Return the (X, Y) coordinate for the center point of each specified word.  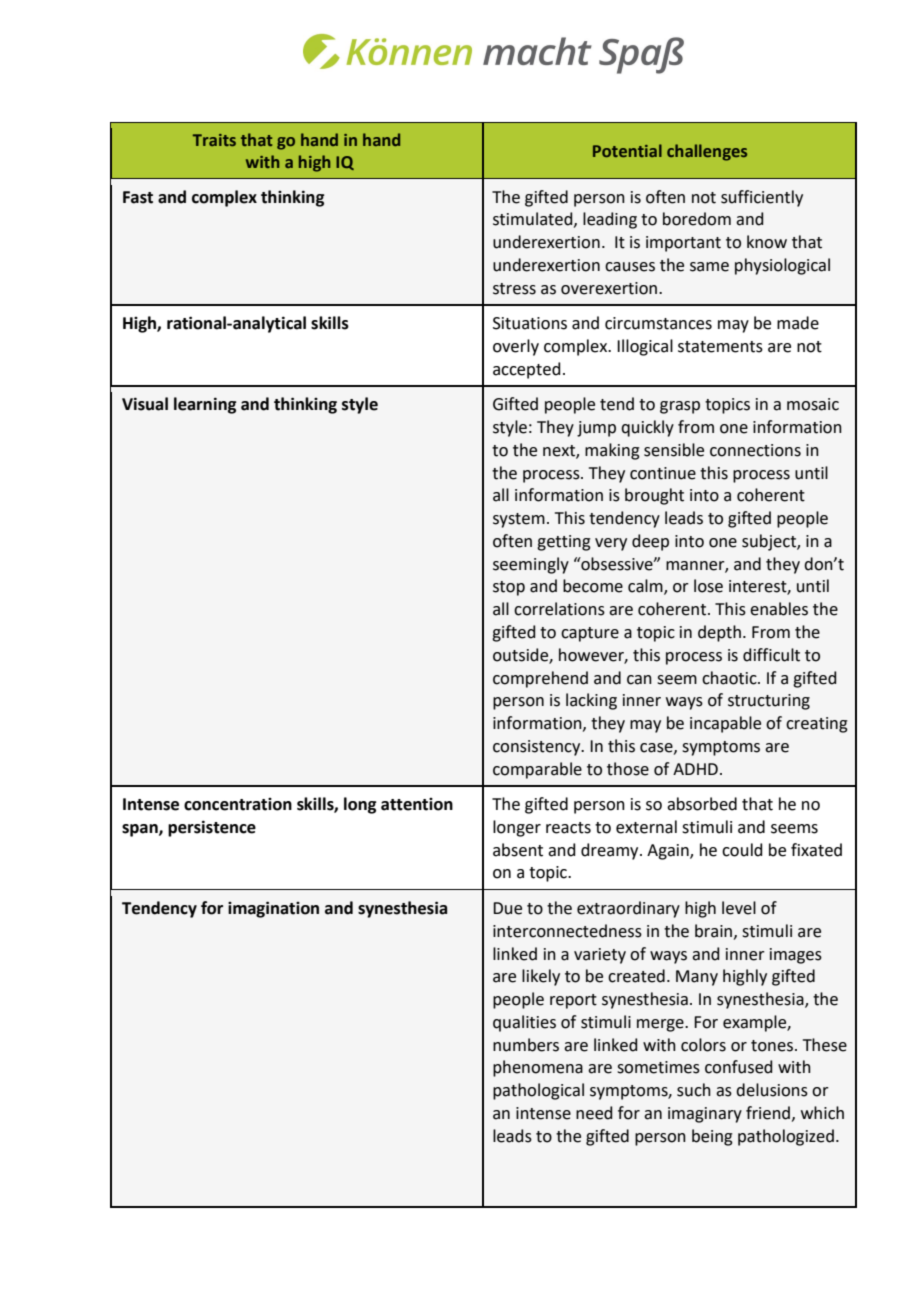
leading (610, 220)
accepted (527, 370)
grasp (680, 407)
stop (509, 588)
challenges (707, 152)
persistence (212, 828)
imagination (273, 909)
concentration (238, 804)
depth (719, 633)
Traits (214, 140)
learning (205, 405)
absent (518, 850)
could (742, 850)
